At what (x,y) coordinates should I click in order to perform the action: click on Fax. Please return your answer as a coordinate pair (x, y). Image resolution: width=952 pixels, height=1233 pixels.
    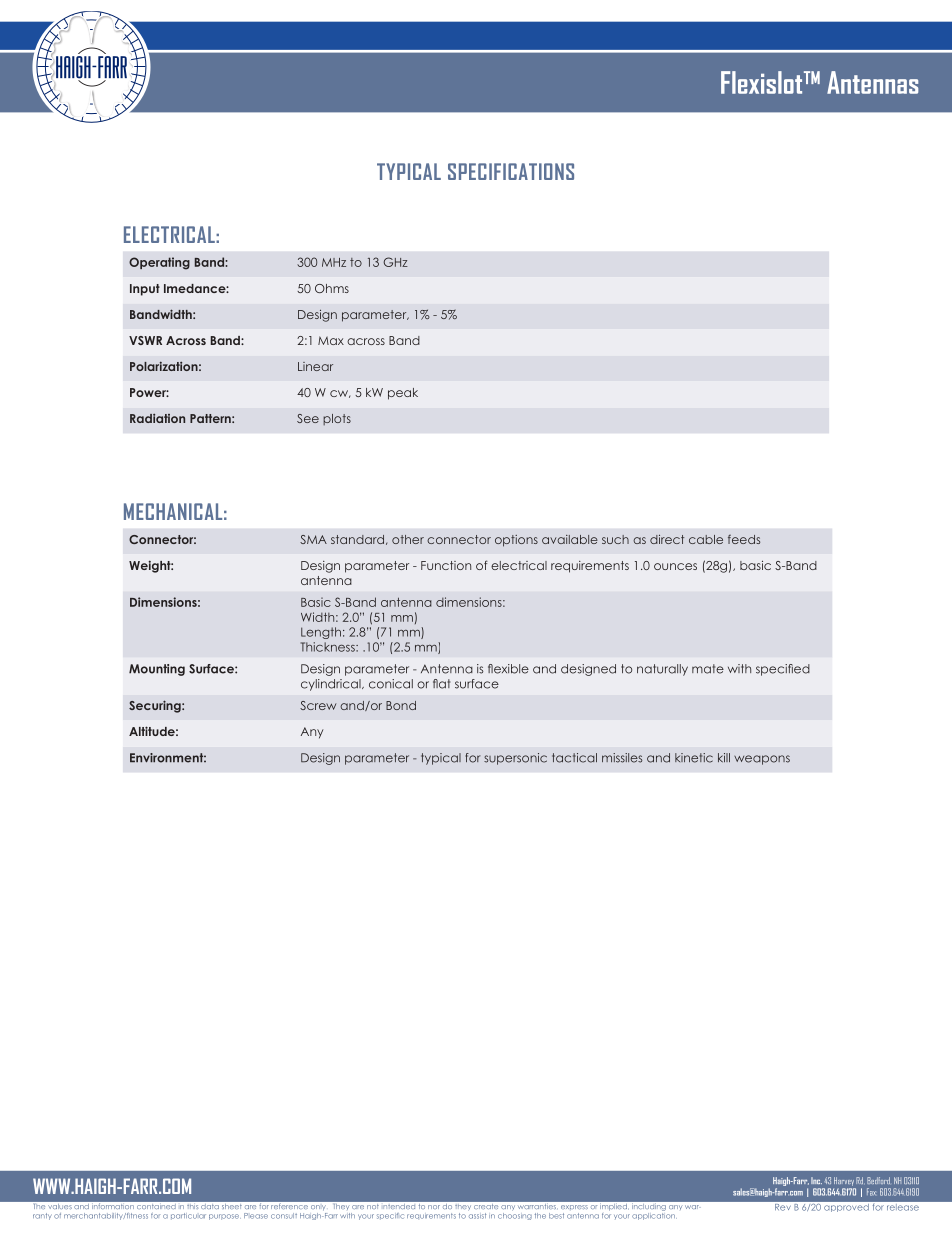
    Looking at the image, I should click on (871, 1192).
